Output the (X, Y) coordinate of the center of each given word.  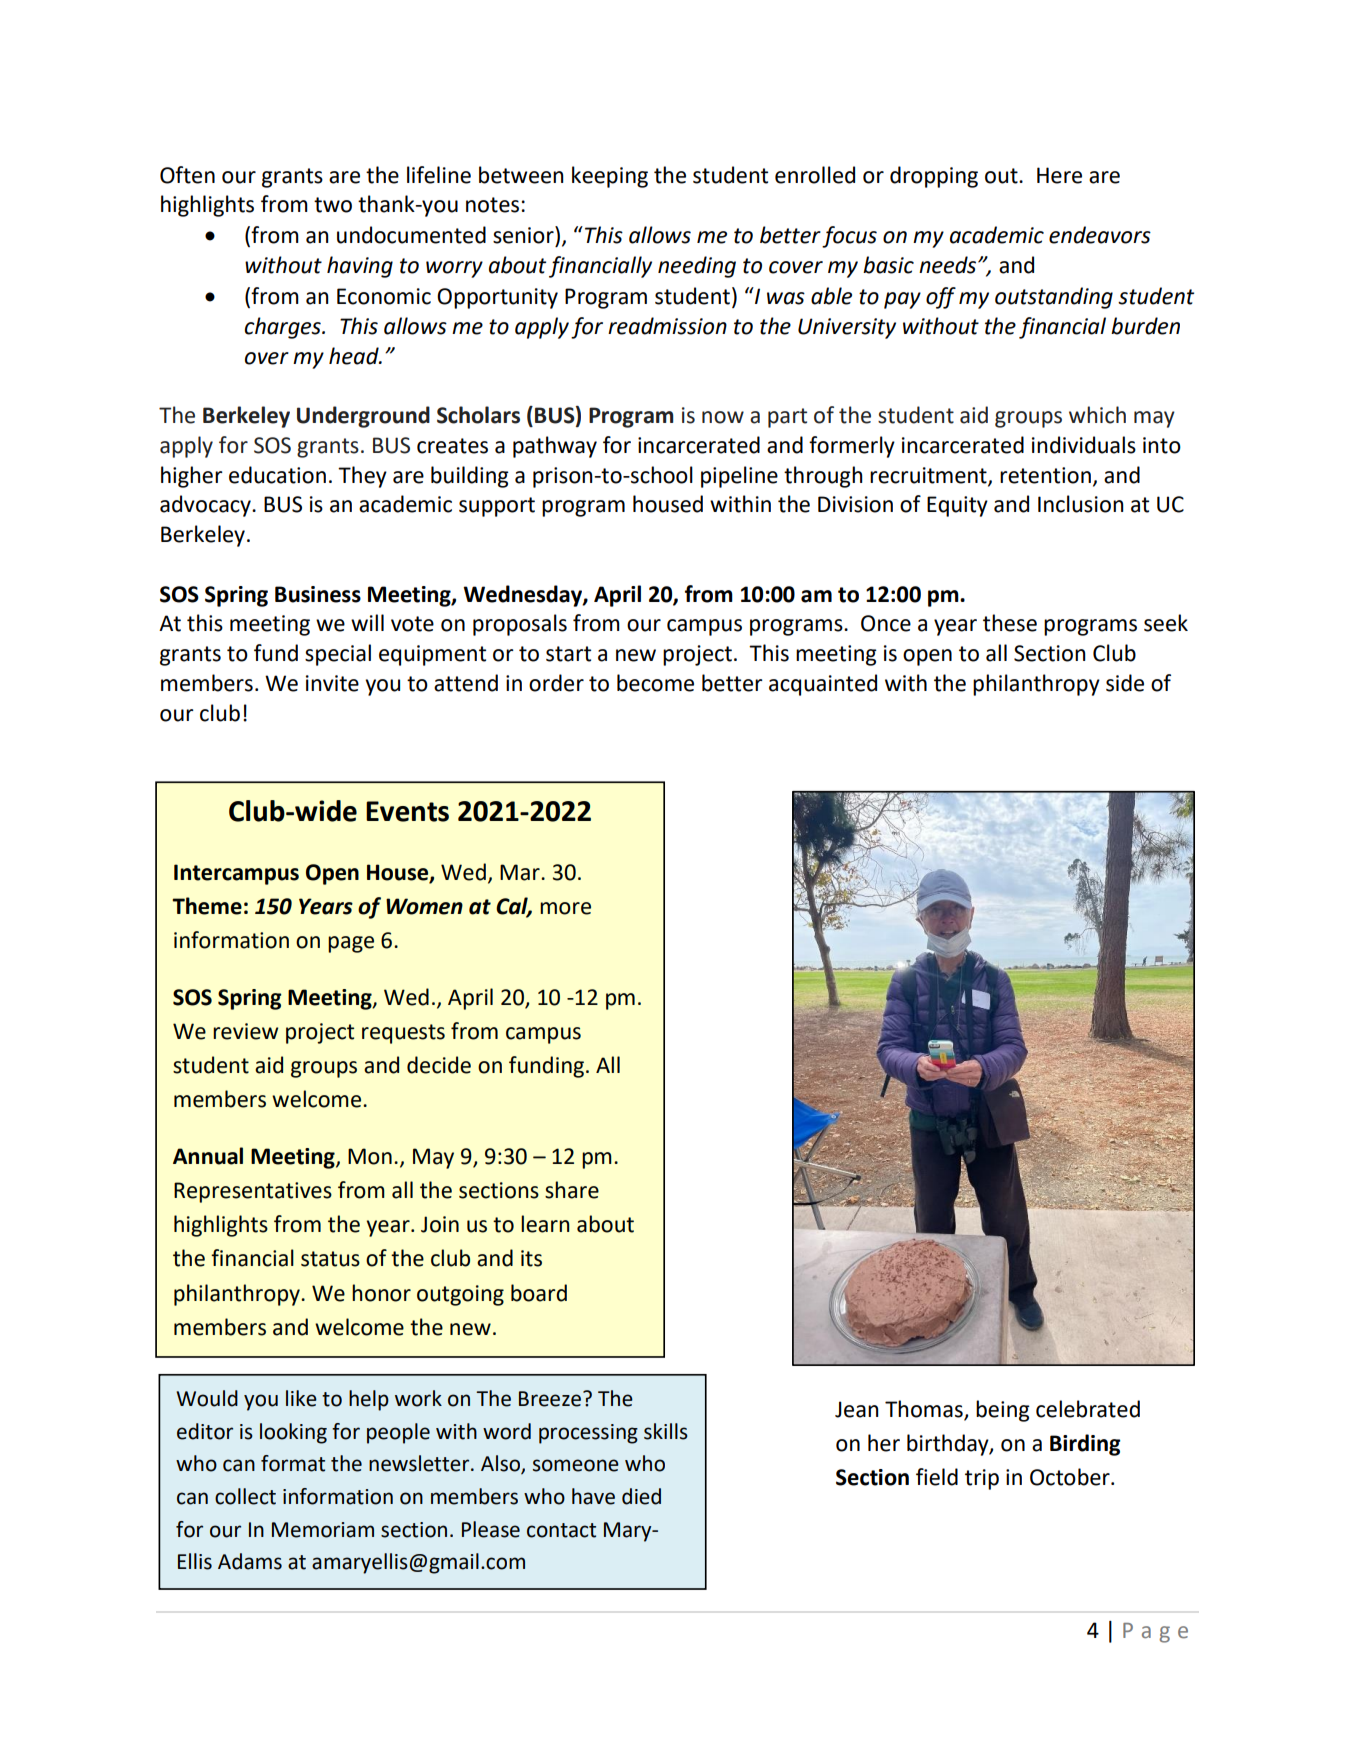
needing (697, 267)
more (565, 908)
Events (407, 811)
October (1071, 1477)
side (1125, 683)
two (333, 205)
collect (245, 1496)
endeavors (1100, 235)
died (641, 1496)
